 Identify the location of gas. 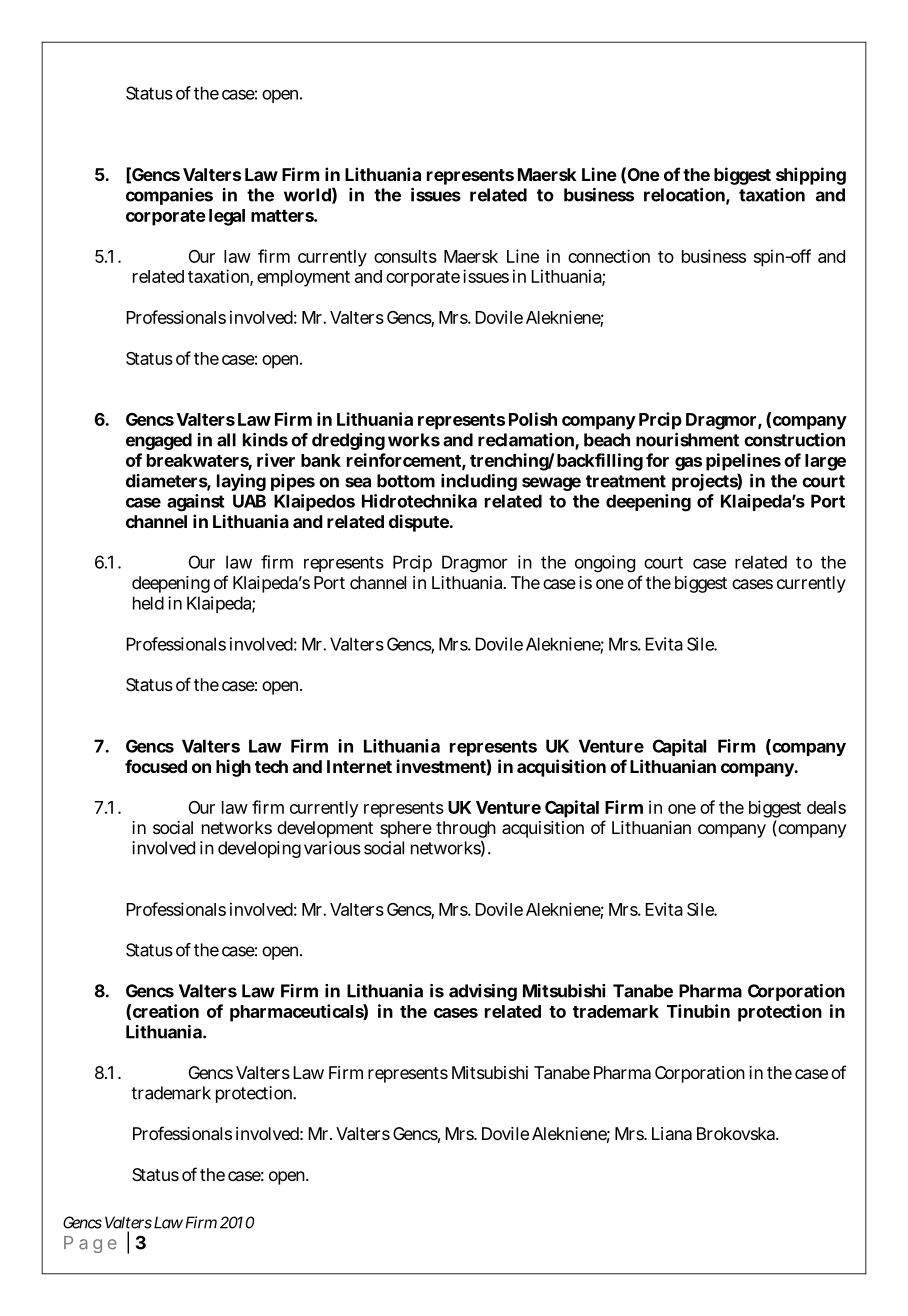
(688, 464).
